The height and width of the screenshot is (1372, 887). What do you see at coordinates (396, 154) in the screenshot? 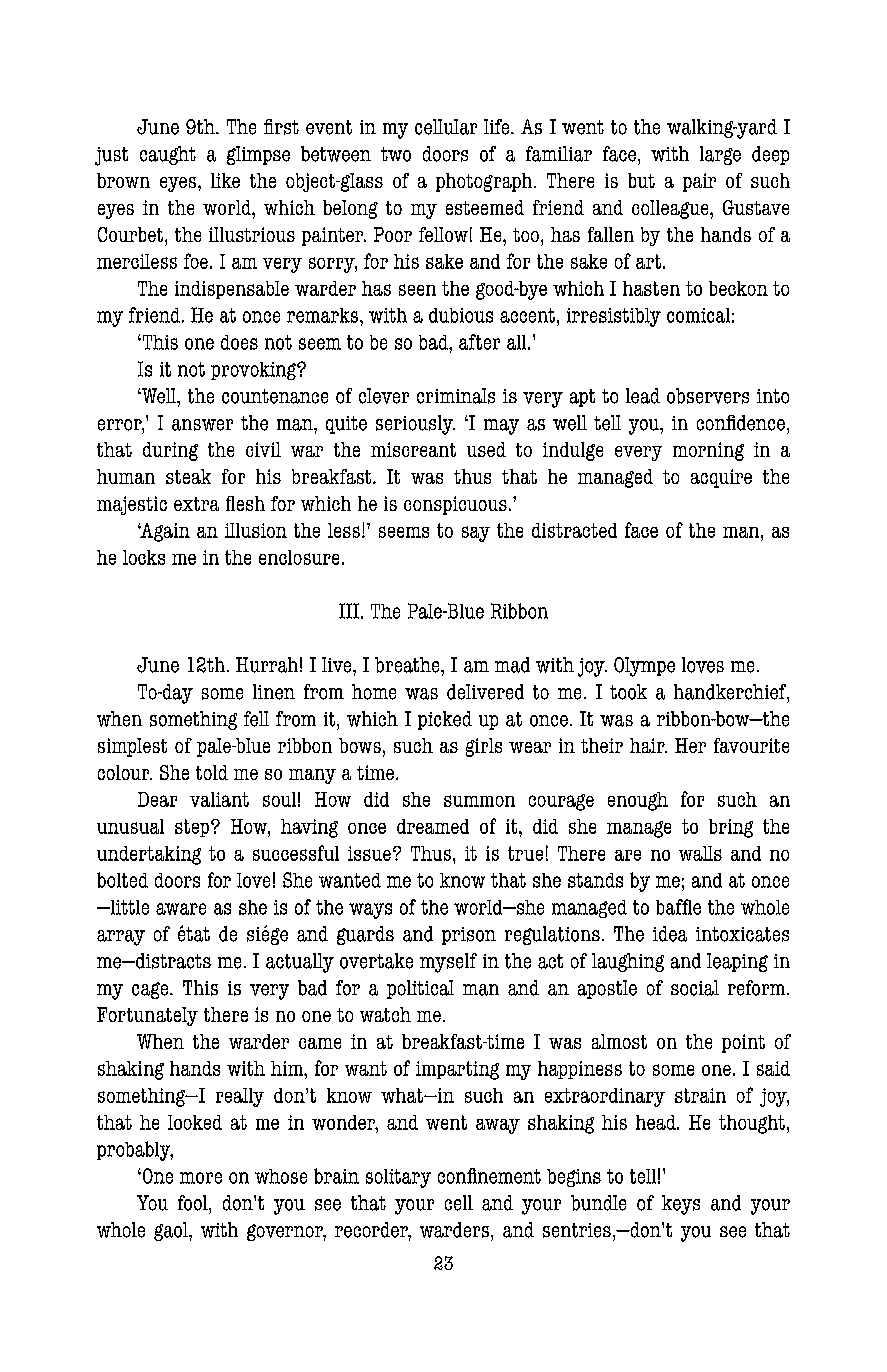
I see `two` at bounding box center [396, 154].
